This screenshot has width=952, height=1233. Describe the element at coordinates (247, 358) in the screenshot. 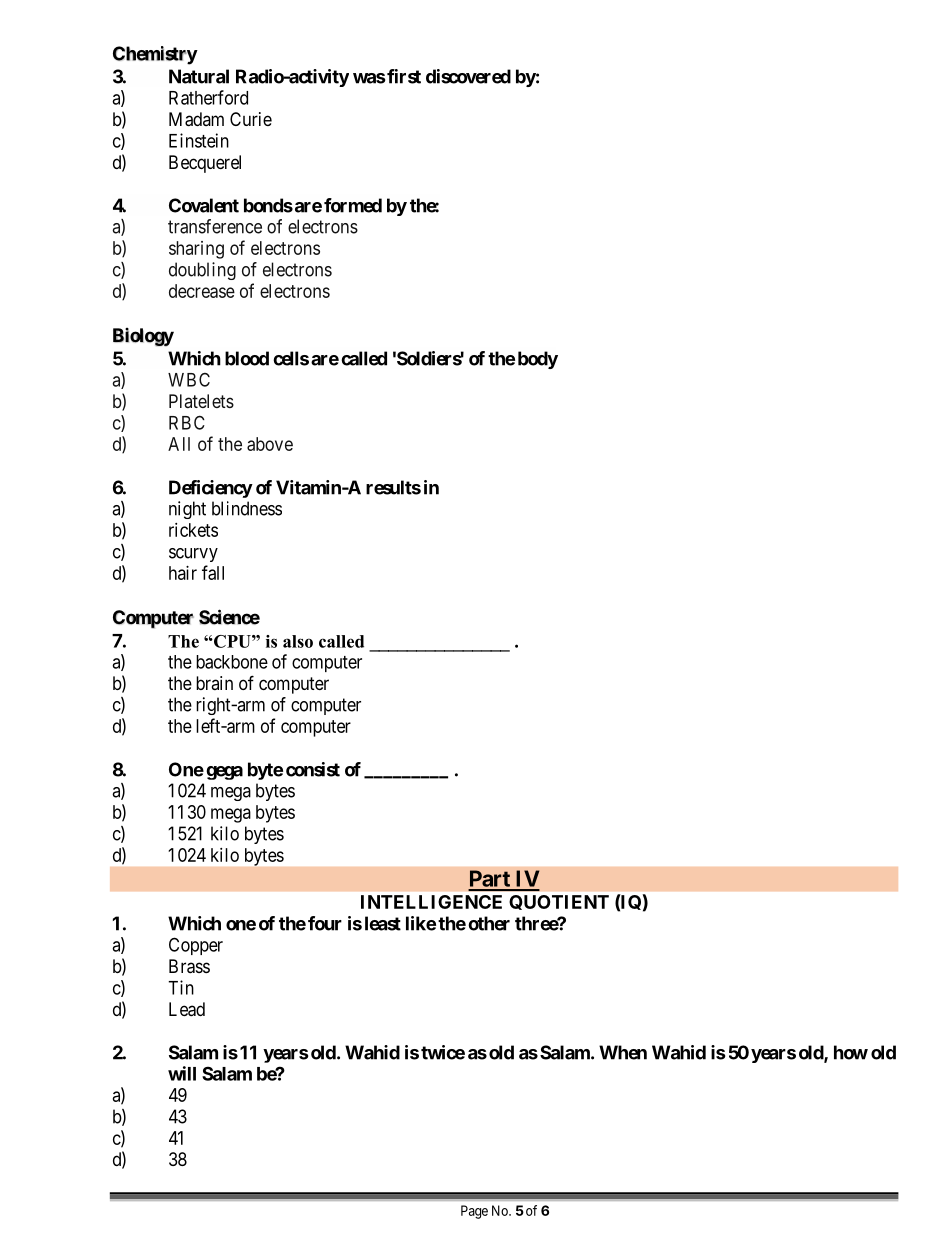

I see `blood` at that location.
